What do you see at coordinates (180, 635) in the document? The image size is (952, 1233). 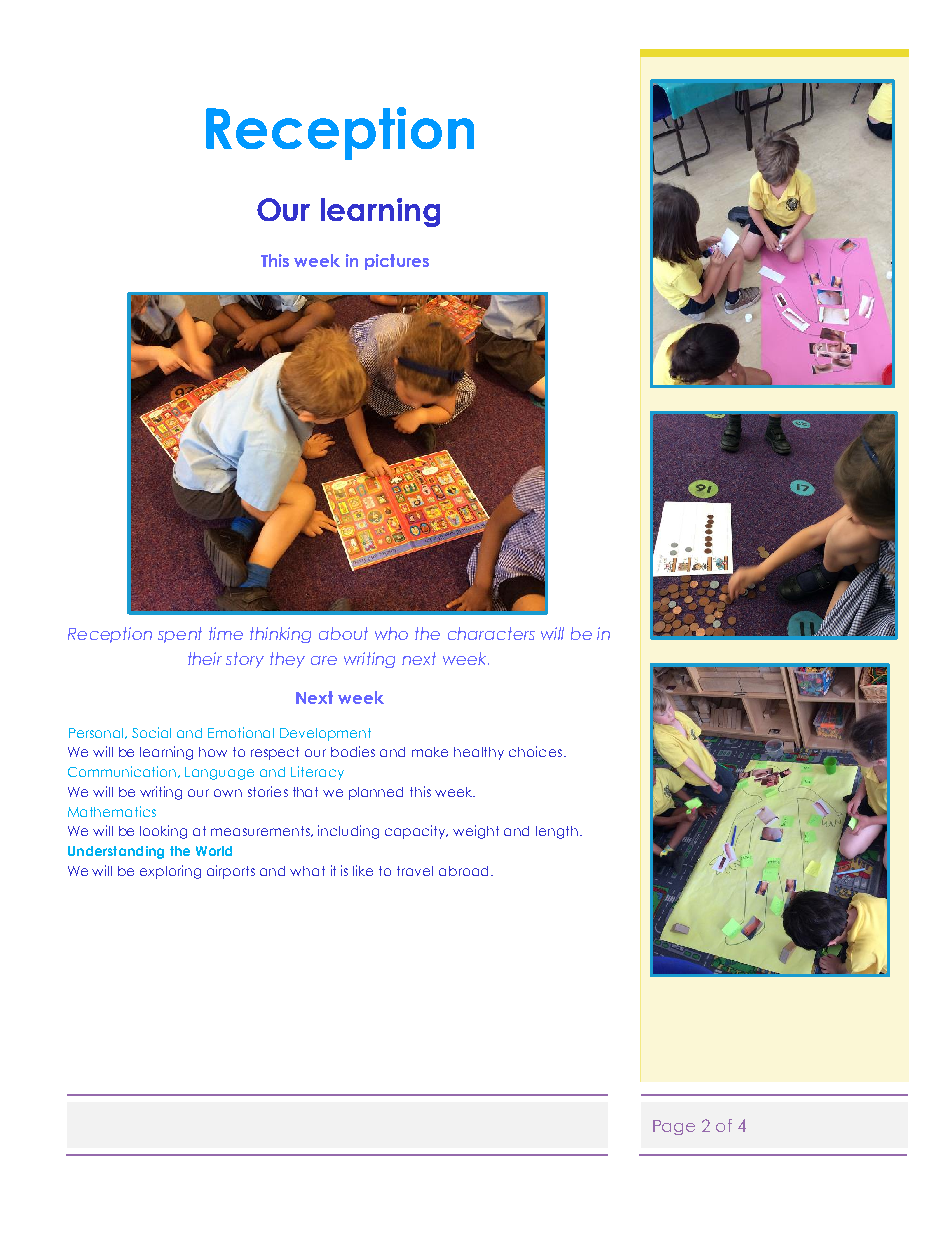 I see `spent` at bounding box center [180, 635].
